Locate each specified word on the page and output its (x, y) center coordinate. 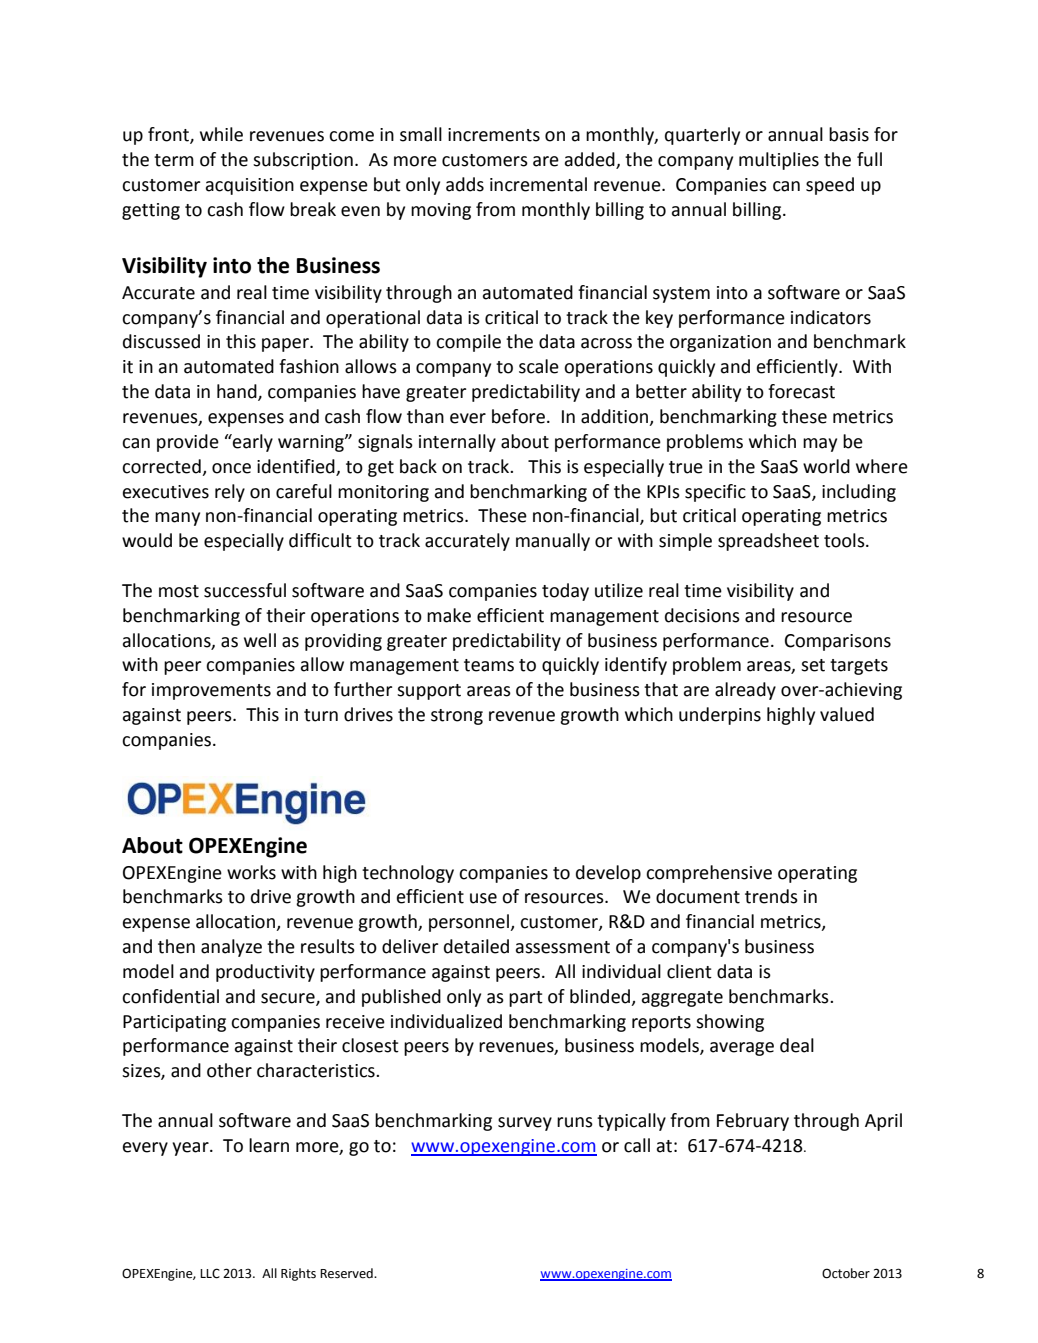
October (846, 1273)
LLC (210, 1273)
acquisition (250, 186)
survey (525, 1124)
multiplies (779, 161)
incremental (538, 184)
